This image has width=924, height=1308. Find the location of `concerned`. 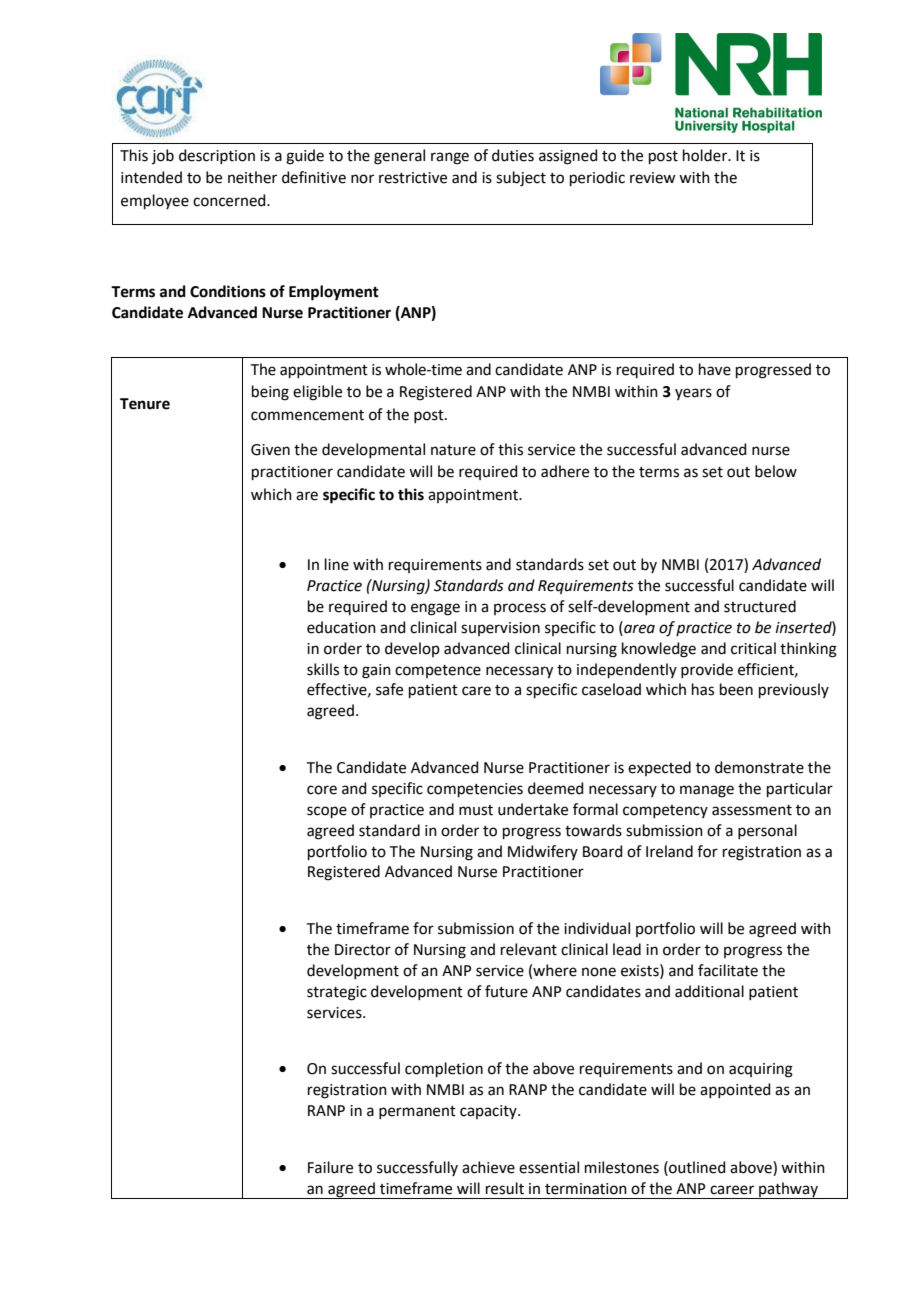

concerned is located at coordinates (230, 200).
